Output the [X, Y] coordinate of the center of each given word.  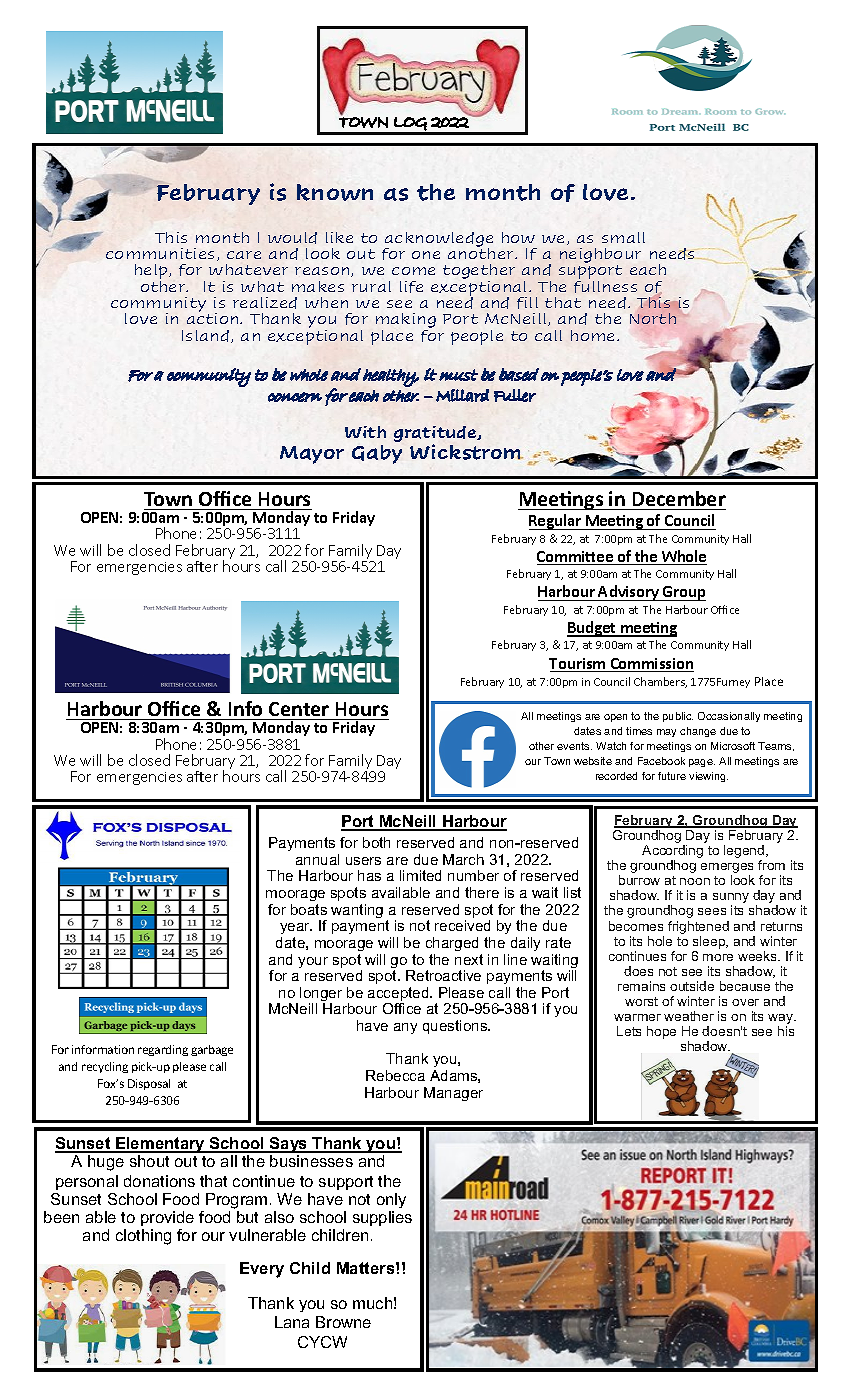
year [296, 930]
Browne [343, 1322]
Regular [556, 522]
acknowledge [439, 240]
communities [160, 253]
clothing [143, 1237]
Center [299, 709]
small [623, 237]
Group [683, 593]
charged [452, 944]
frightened [698, 927]
